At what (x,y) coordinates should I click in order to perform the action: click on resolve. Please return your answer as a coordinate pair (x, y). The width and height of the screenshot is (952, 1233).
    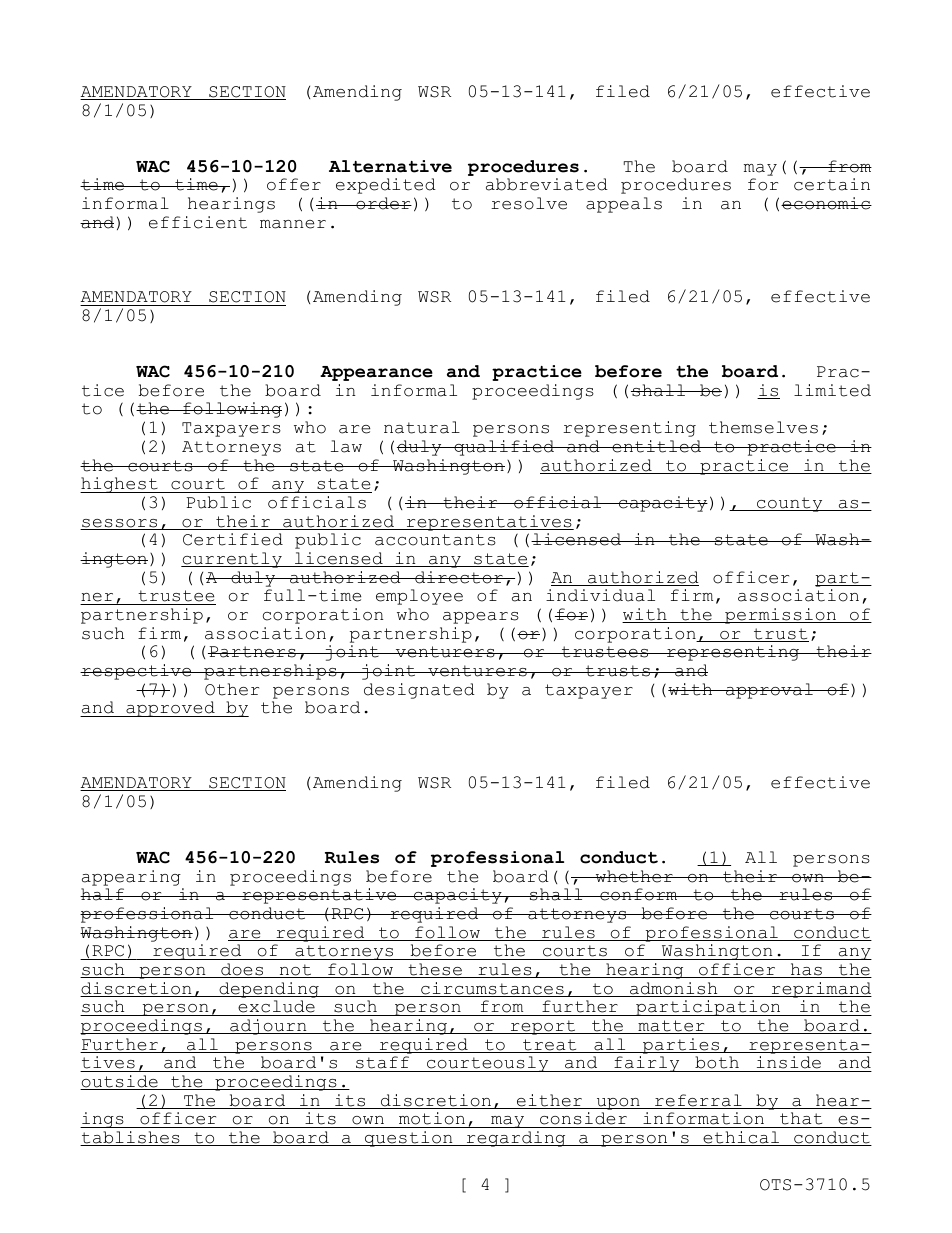
    Looking at the image, I should click on (529, 203).
